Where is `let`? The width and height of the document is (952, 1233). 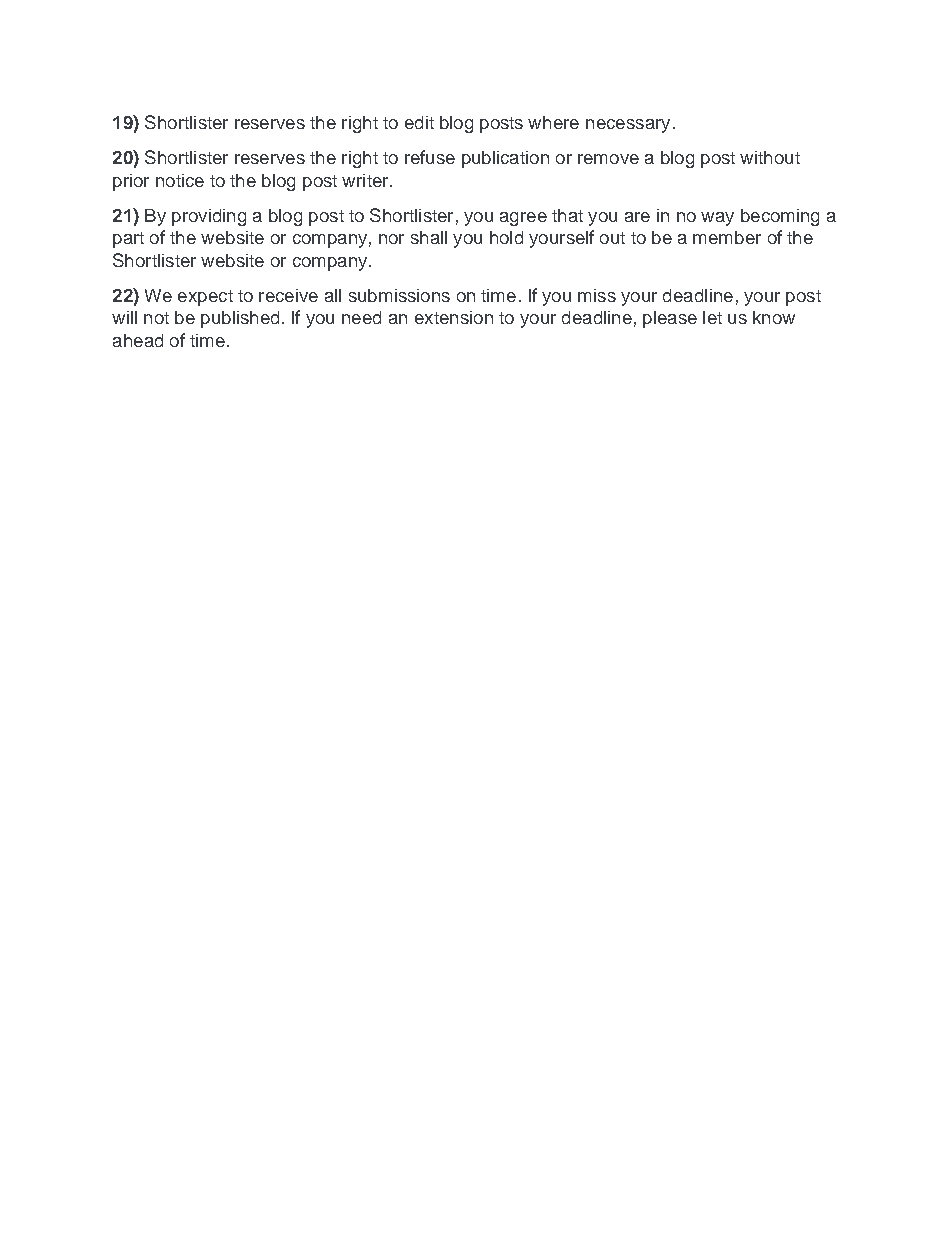
let is located at coordinates (712, 317).
